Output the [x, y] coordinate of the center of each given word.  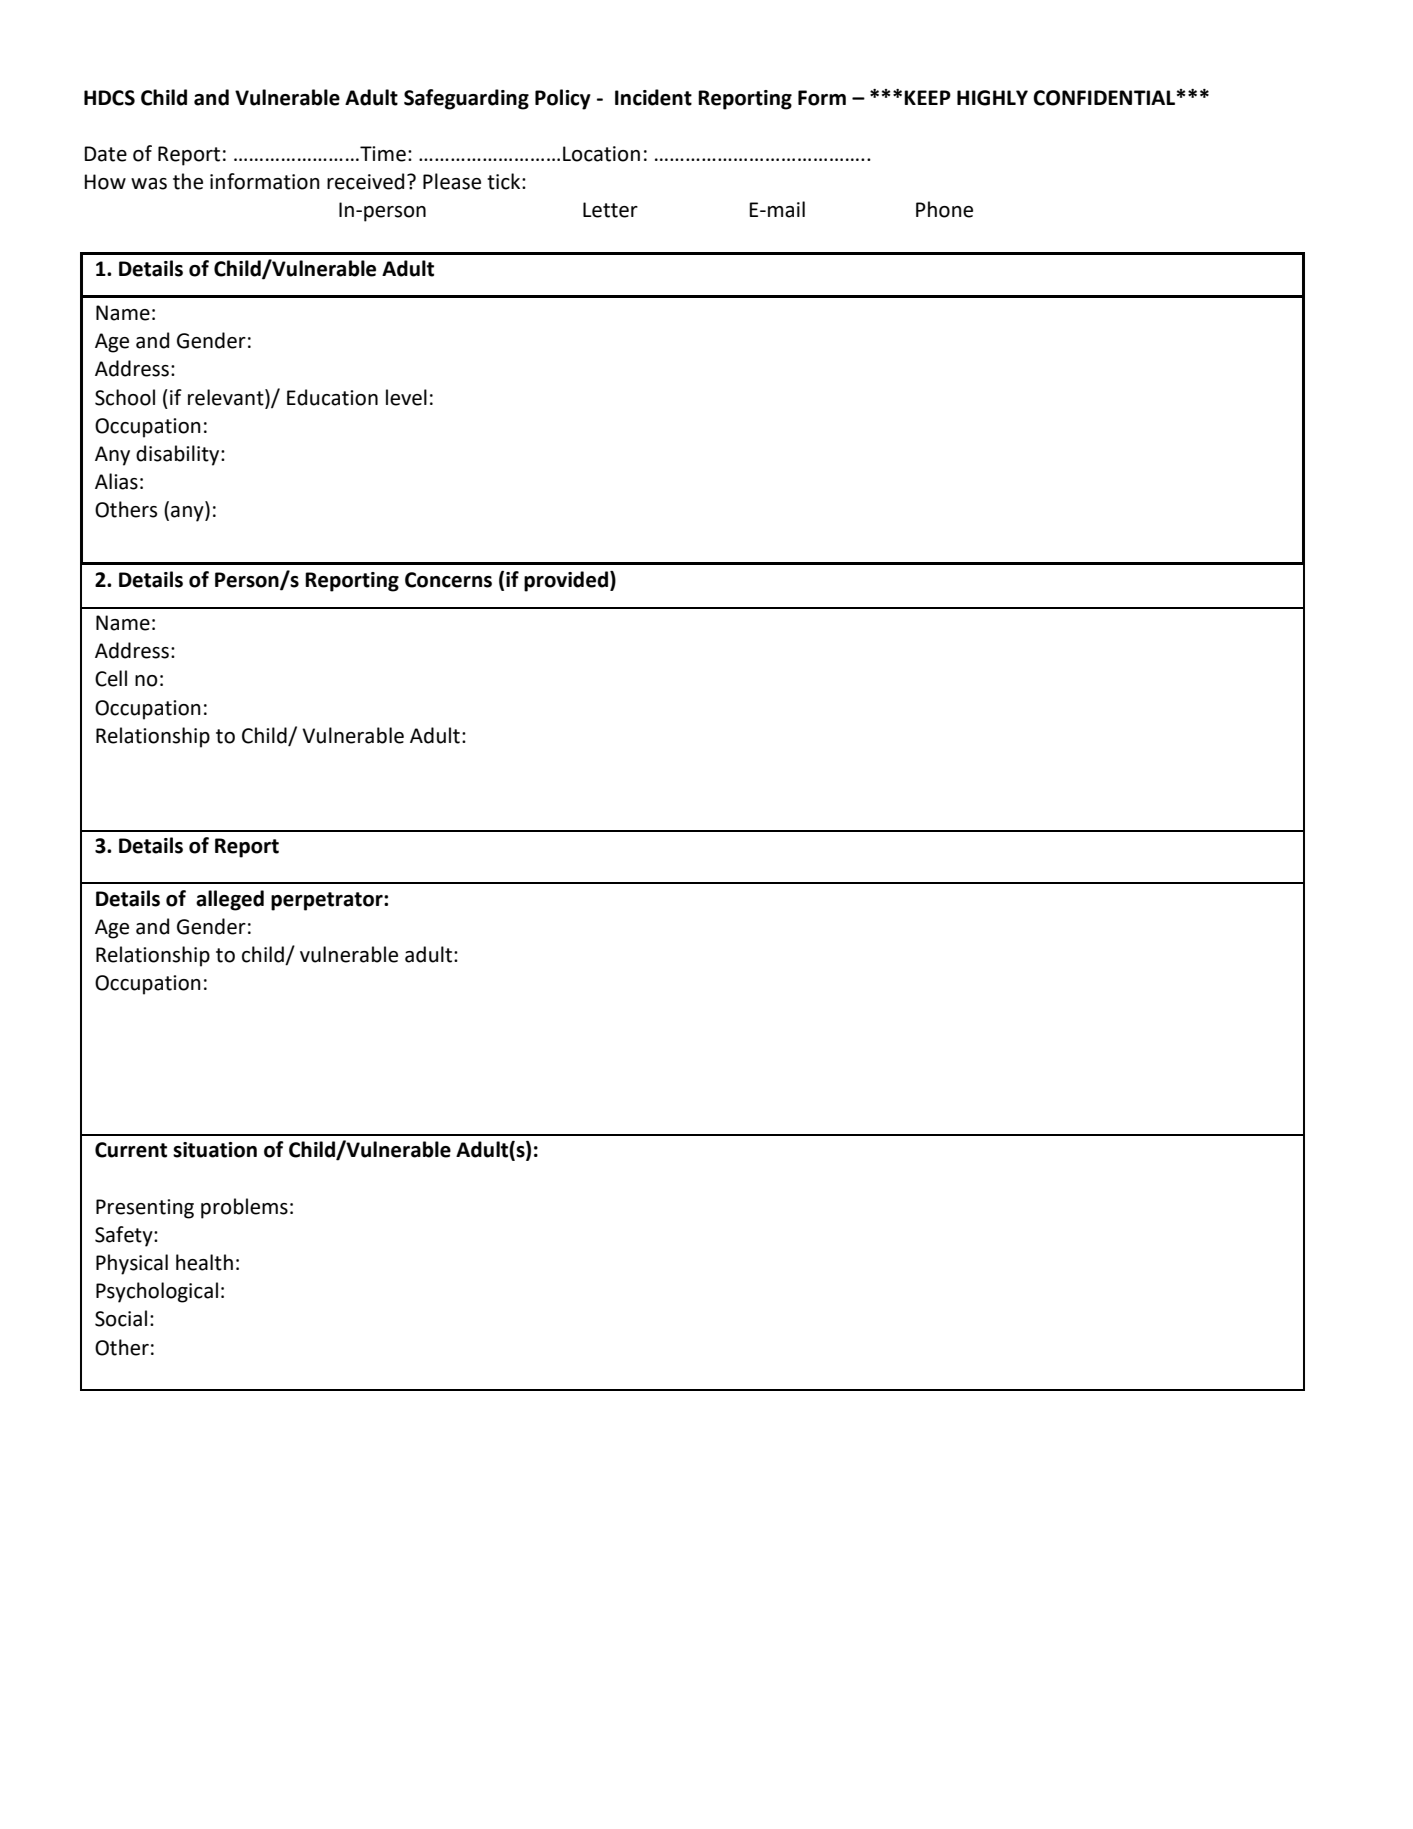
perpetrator [328, 901]
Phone [944, 209]
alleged [230, 900]
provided [566, 581]
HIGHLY [992, 98]
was [149, 184]
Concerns [448, 580]
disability [179, 455]
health [204, 1262]
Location [601, 154]
